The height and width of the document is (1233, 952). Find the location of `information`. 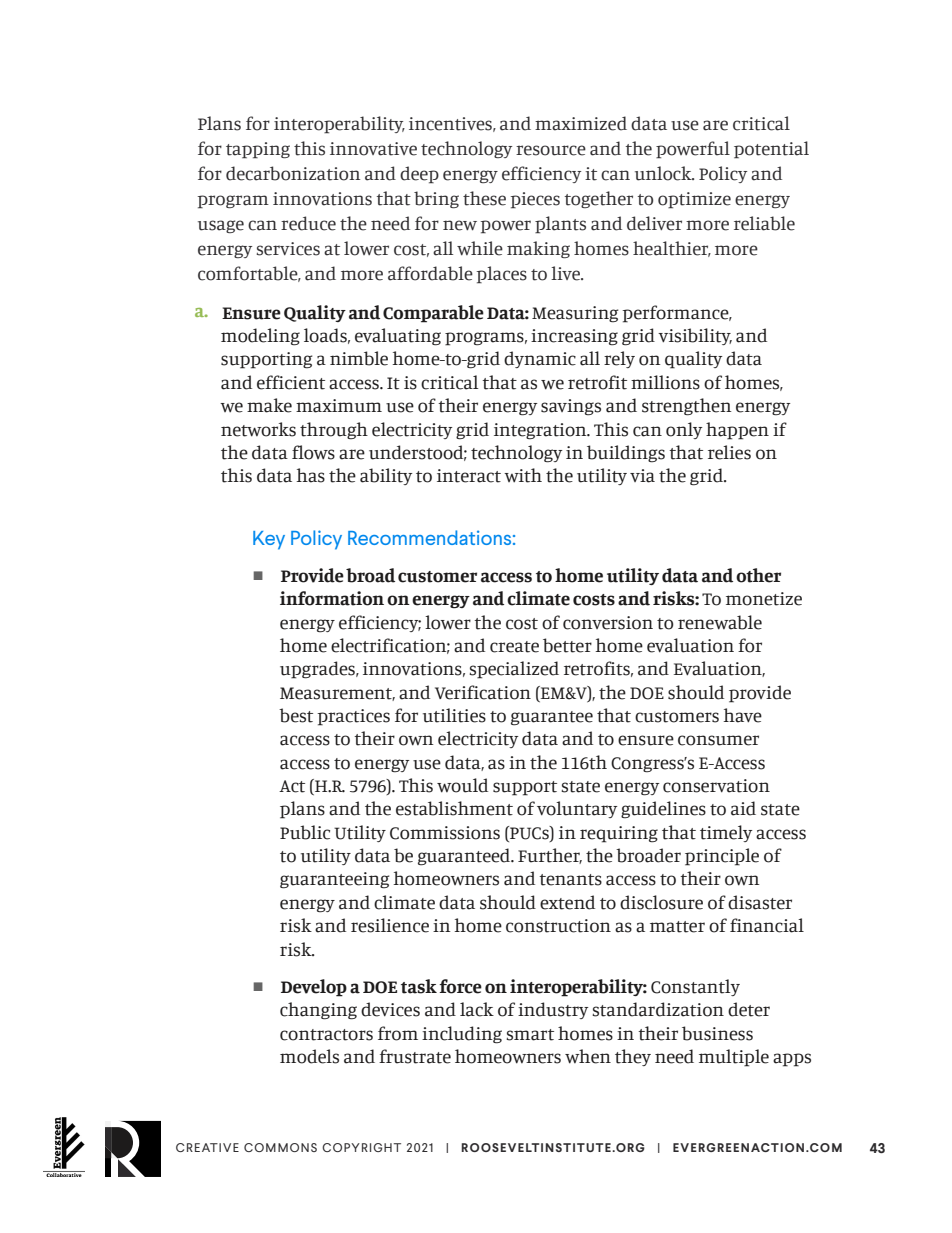

information is located at coordinates (332, 598).
